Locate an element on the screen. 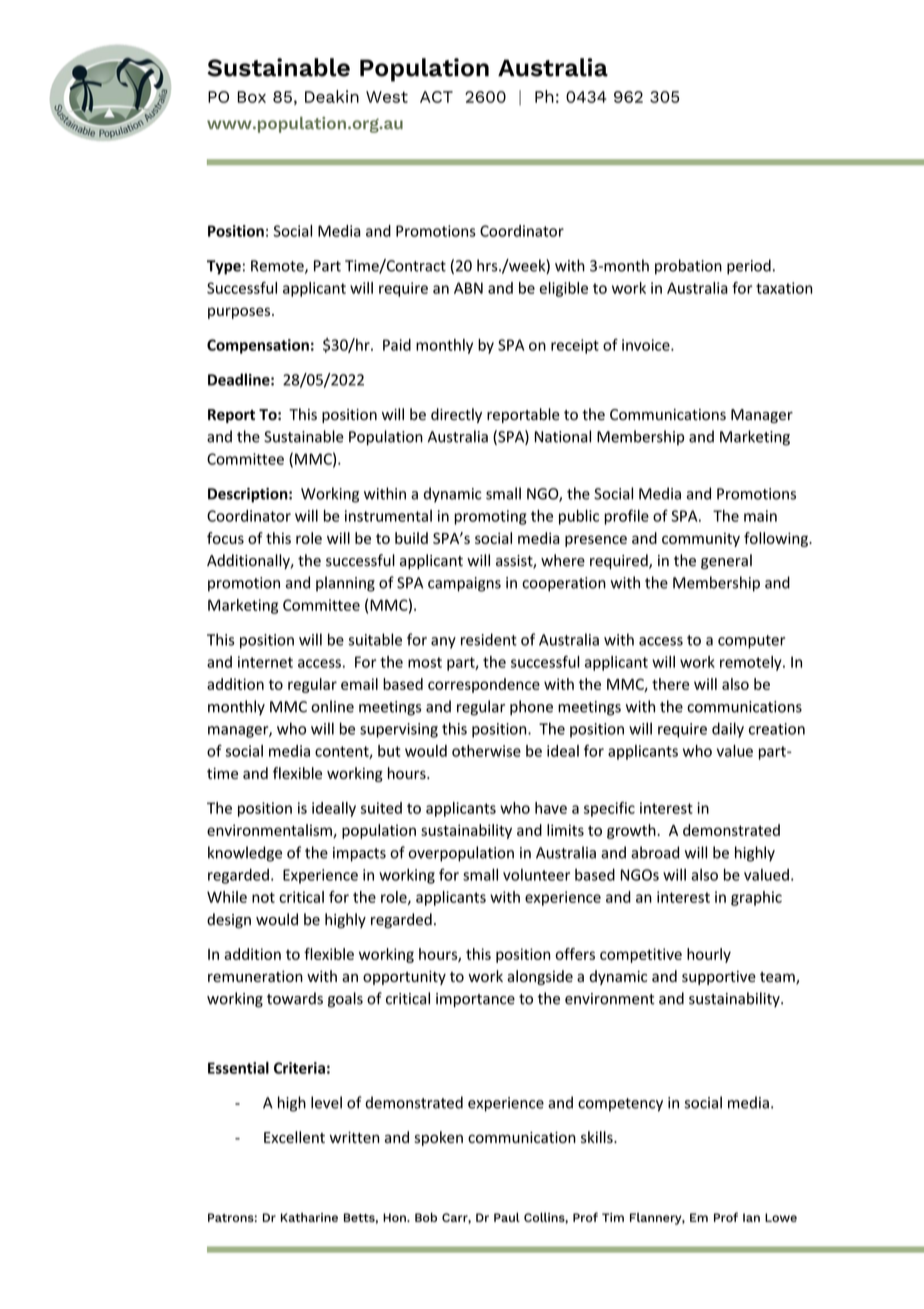  focus is located at coordinates (225, 538).
